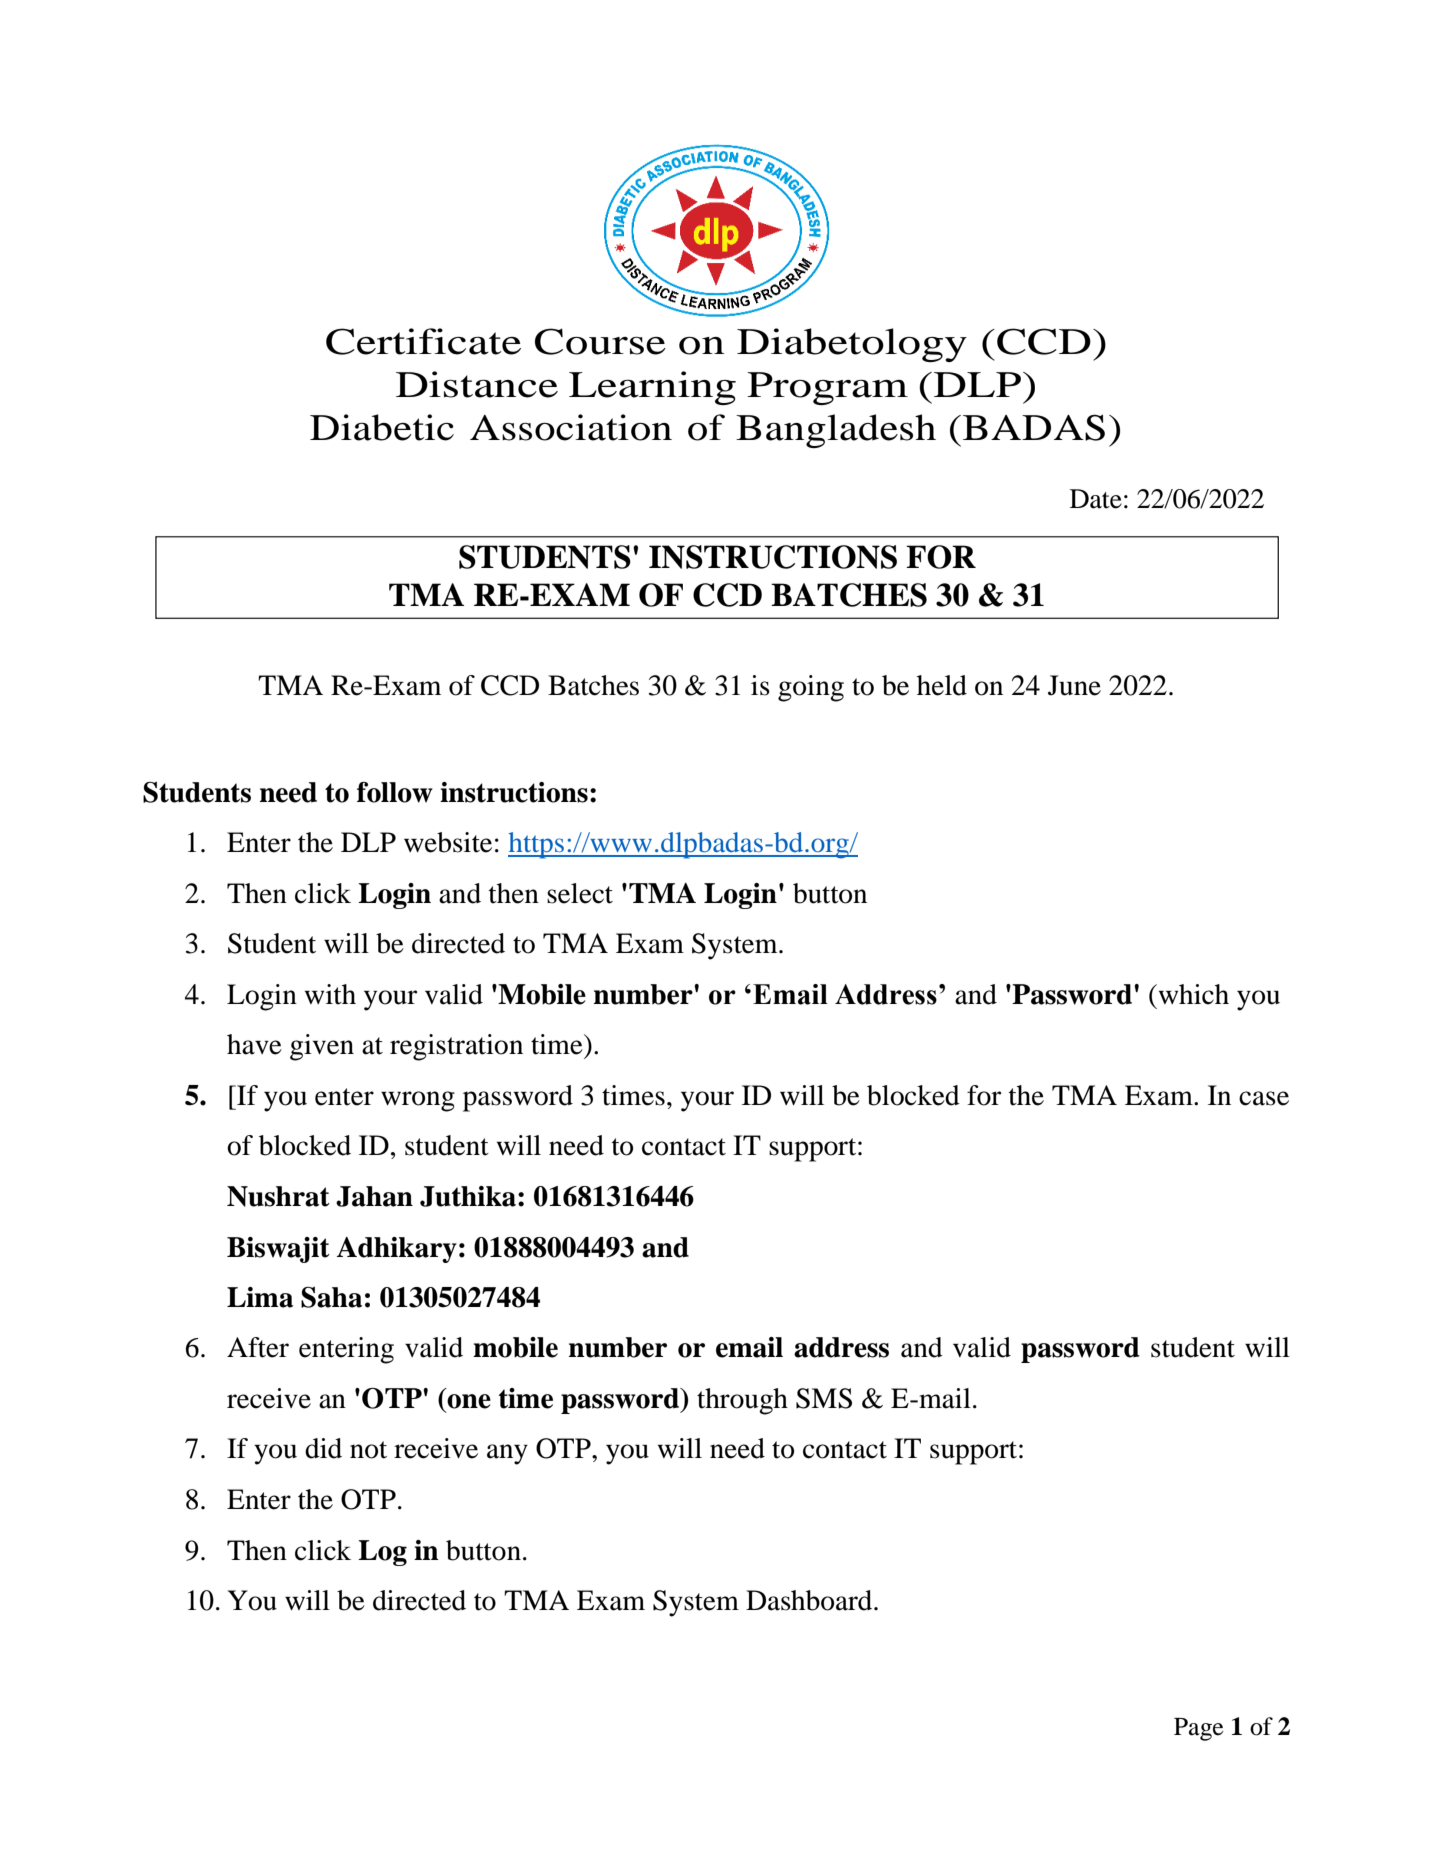  I want to click on June, so click(1074, 685).
